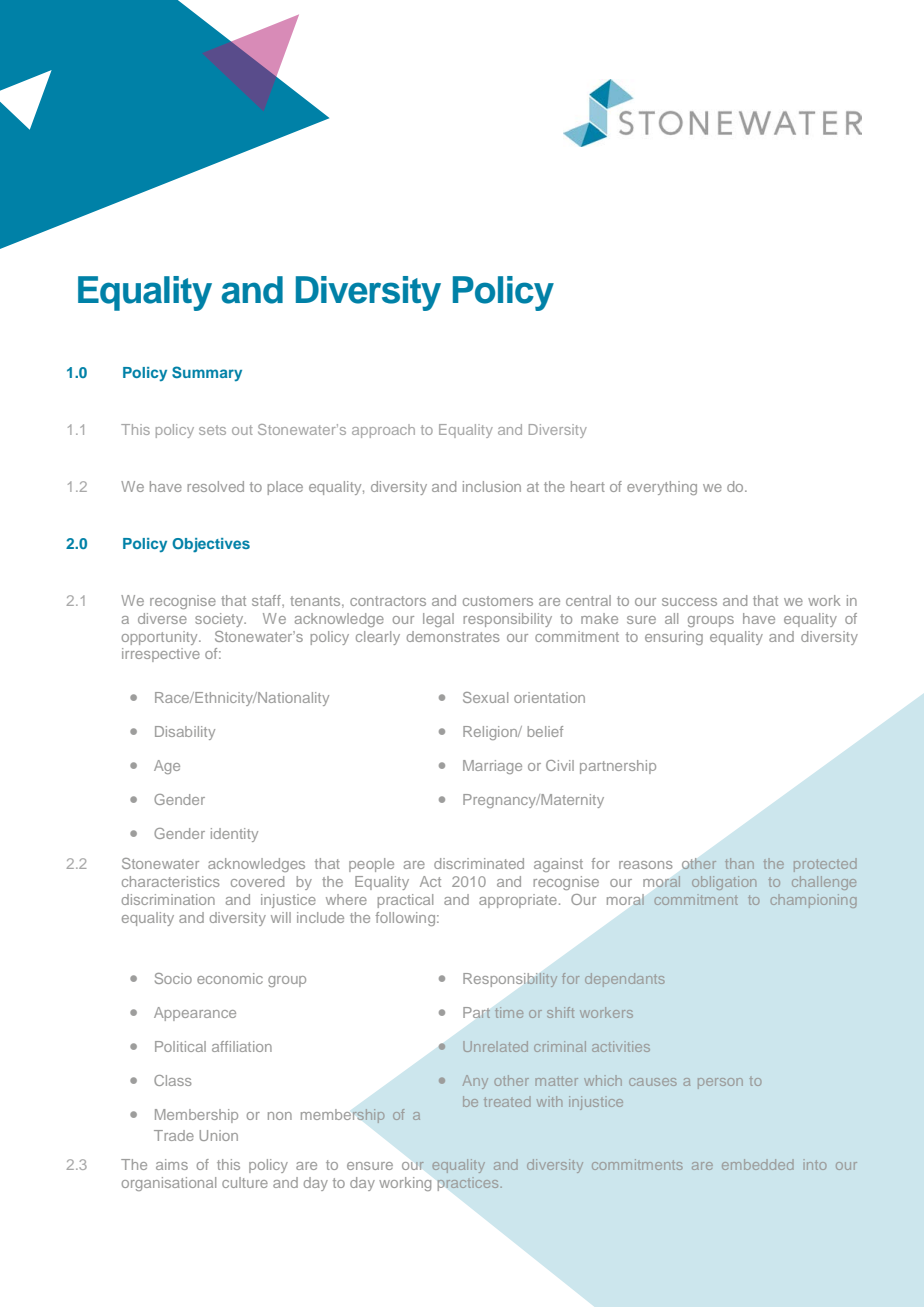 This screenshot has height=1307, width=924. Describe the element at coordinates (739, 863) in the screenshot. I see `than` at that location.
